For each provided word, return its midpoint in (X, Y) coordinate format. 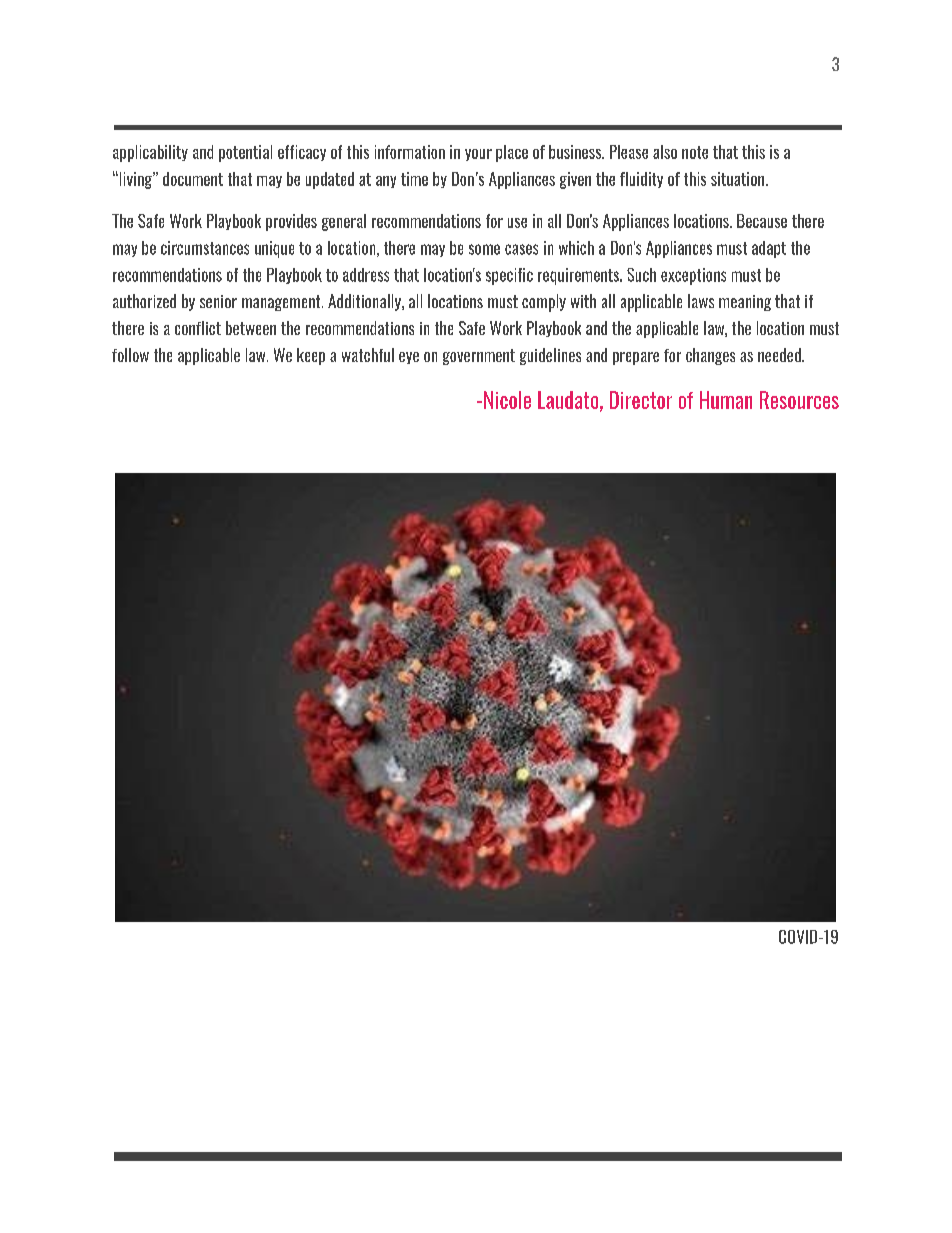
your (478, 155)
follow (130, 355)
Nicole (507, 400)
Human (726, 400)
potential (245, 153)
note (695, 152)
